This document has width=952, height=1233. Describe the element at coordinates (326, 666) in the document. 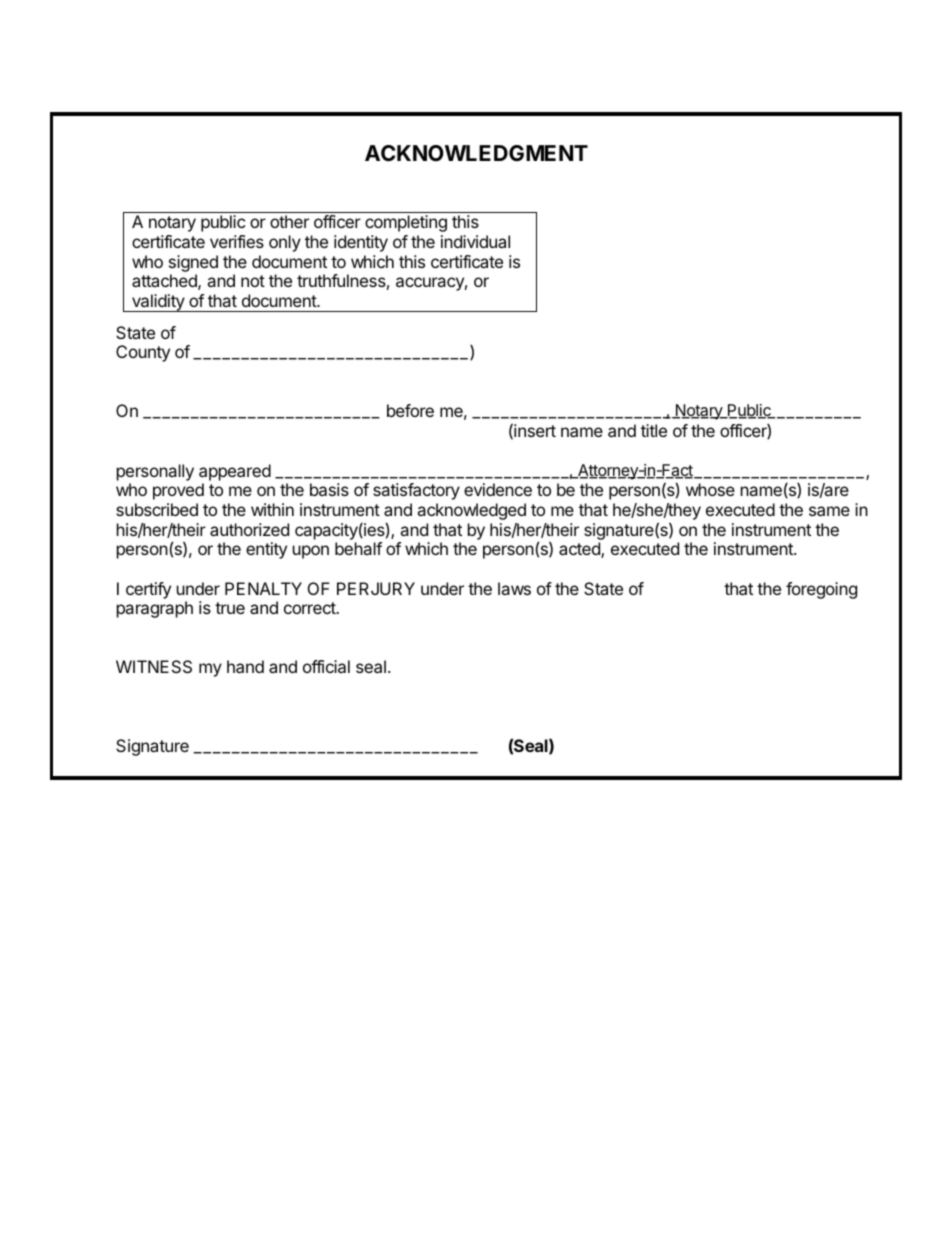

I see `official` at that location.
